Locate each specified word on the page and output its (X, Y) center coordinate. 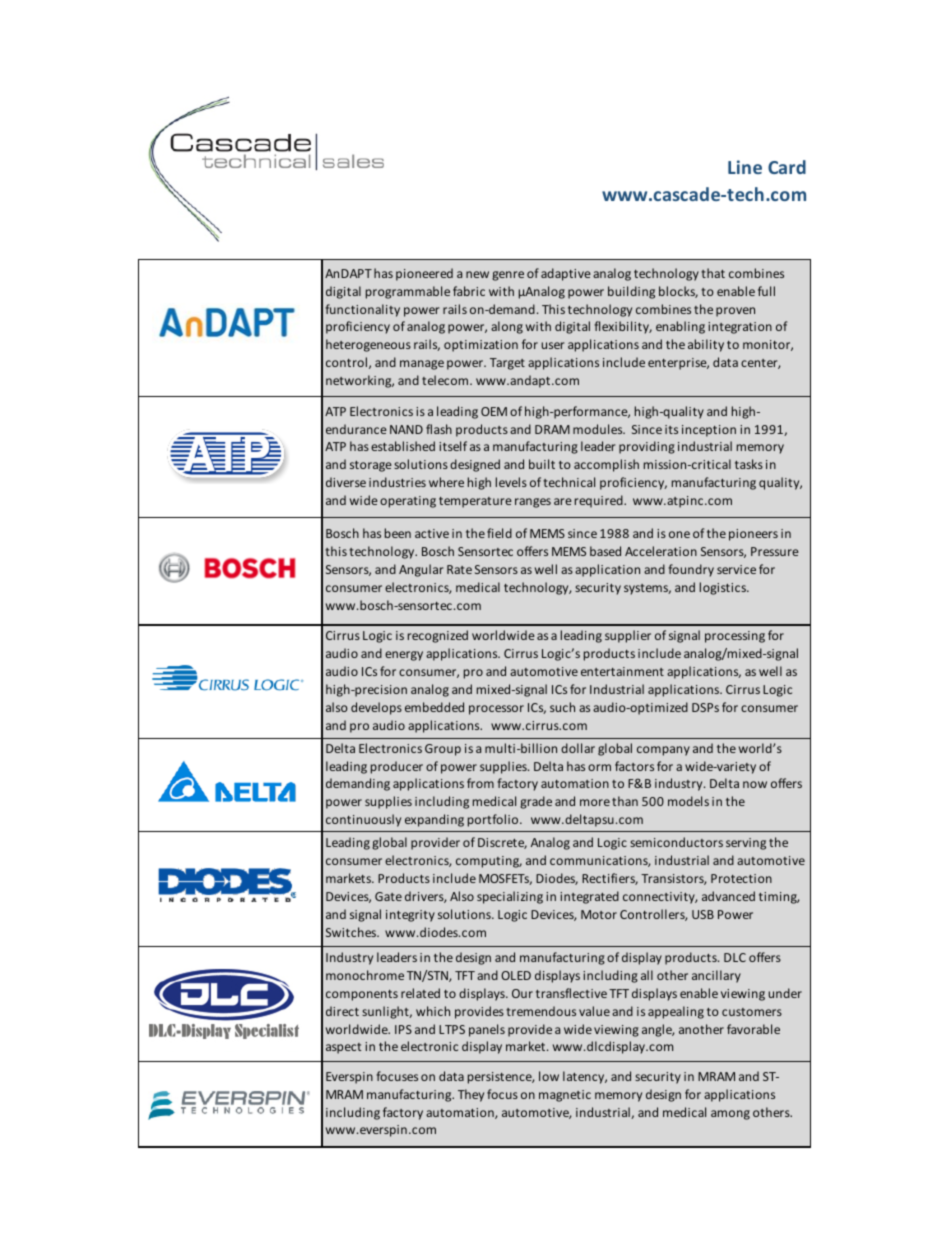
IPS (403, 1029)
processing (735, 637)
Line (745, 167)
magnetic (565, 1096)
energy (404, 656)
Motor (599, 914)
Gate (388, 896)
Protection (741, 878)
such (562, 707)
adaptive (566, 274)
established (403, 446)
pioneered (424, 274)
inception (709, 431)
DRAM (552, 429)
